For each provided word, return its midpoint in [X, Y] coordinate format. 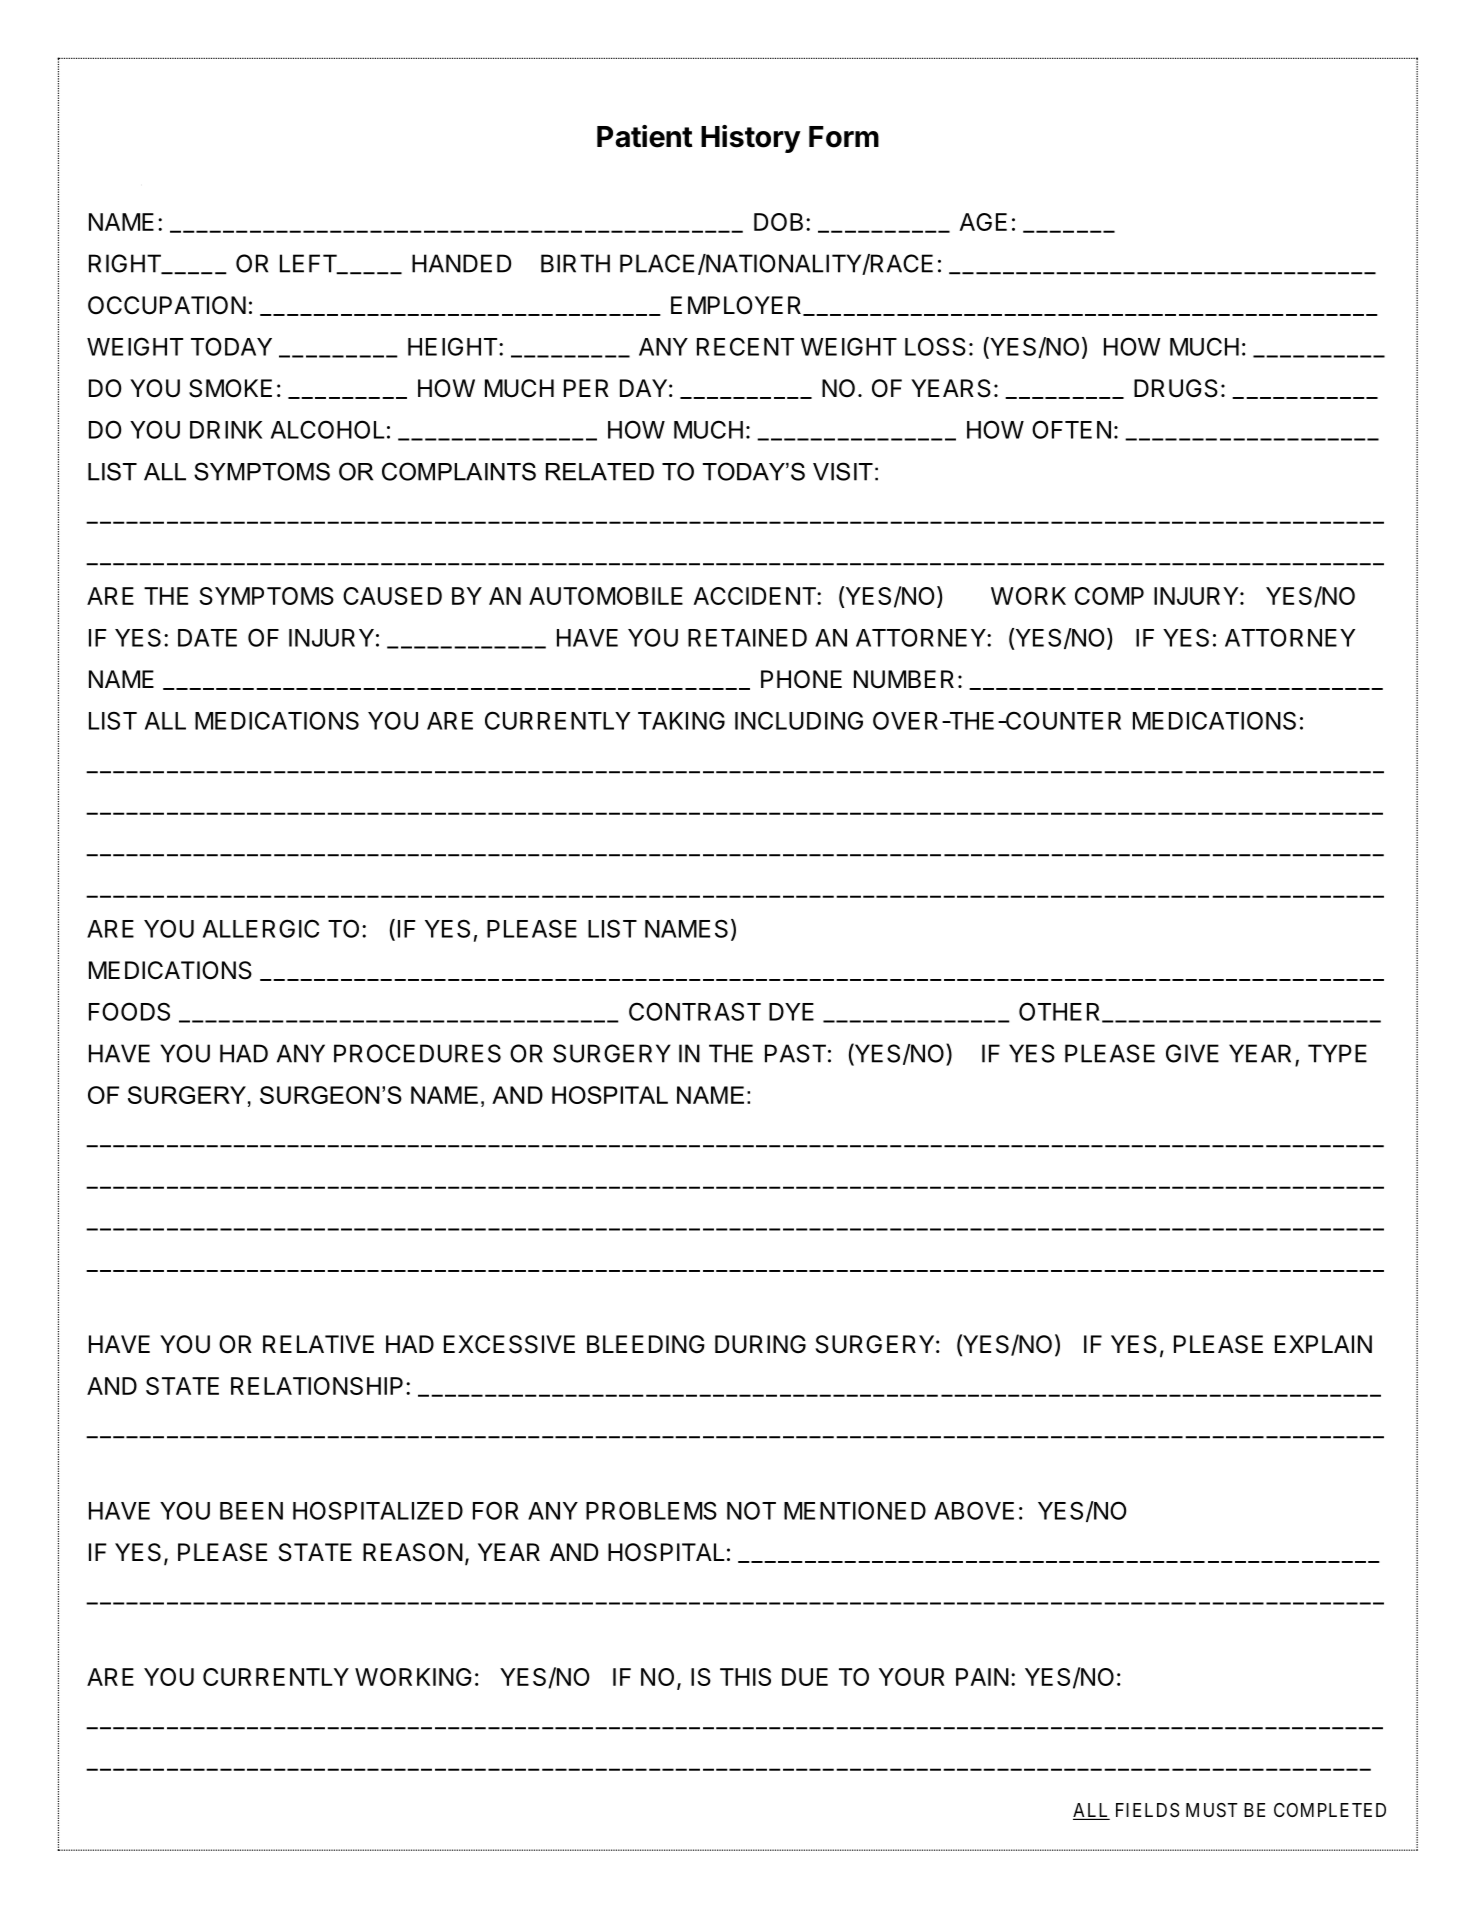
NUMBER [904, 679]
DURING [760, 1344]
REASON [413, 1552]
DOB [778, 222]
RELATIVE [318, 1344]
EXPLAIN [1323, 1344]
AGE [983, 222]
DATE [207, 638]
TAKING [681, 720]
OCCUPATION [167, 305]
